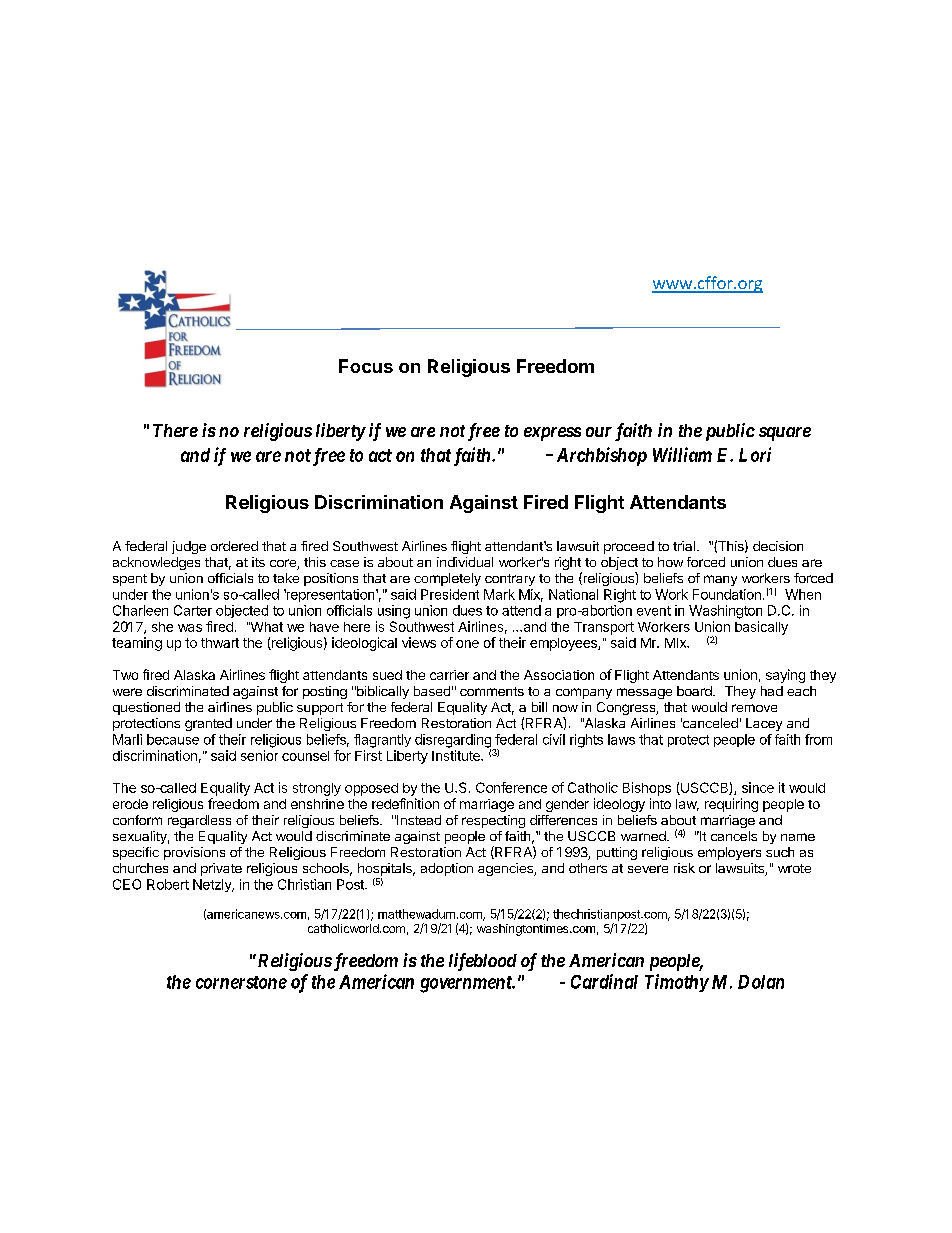  What do you see at coordinates (199, 821) in the image?
I see `regardless` at bounding box center [199, 821].
